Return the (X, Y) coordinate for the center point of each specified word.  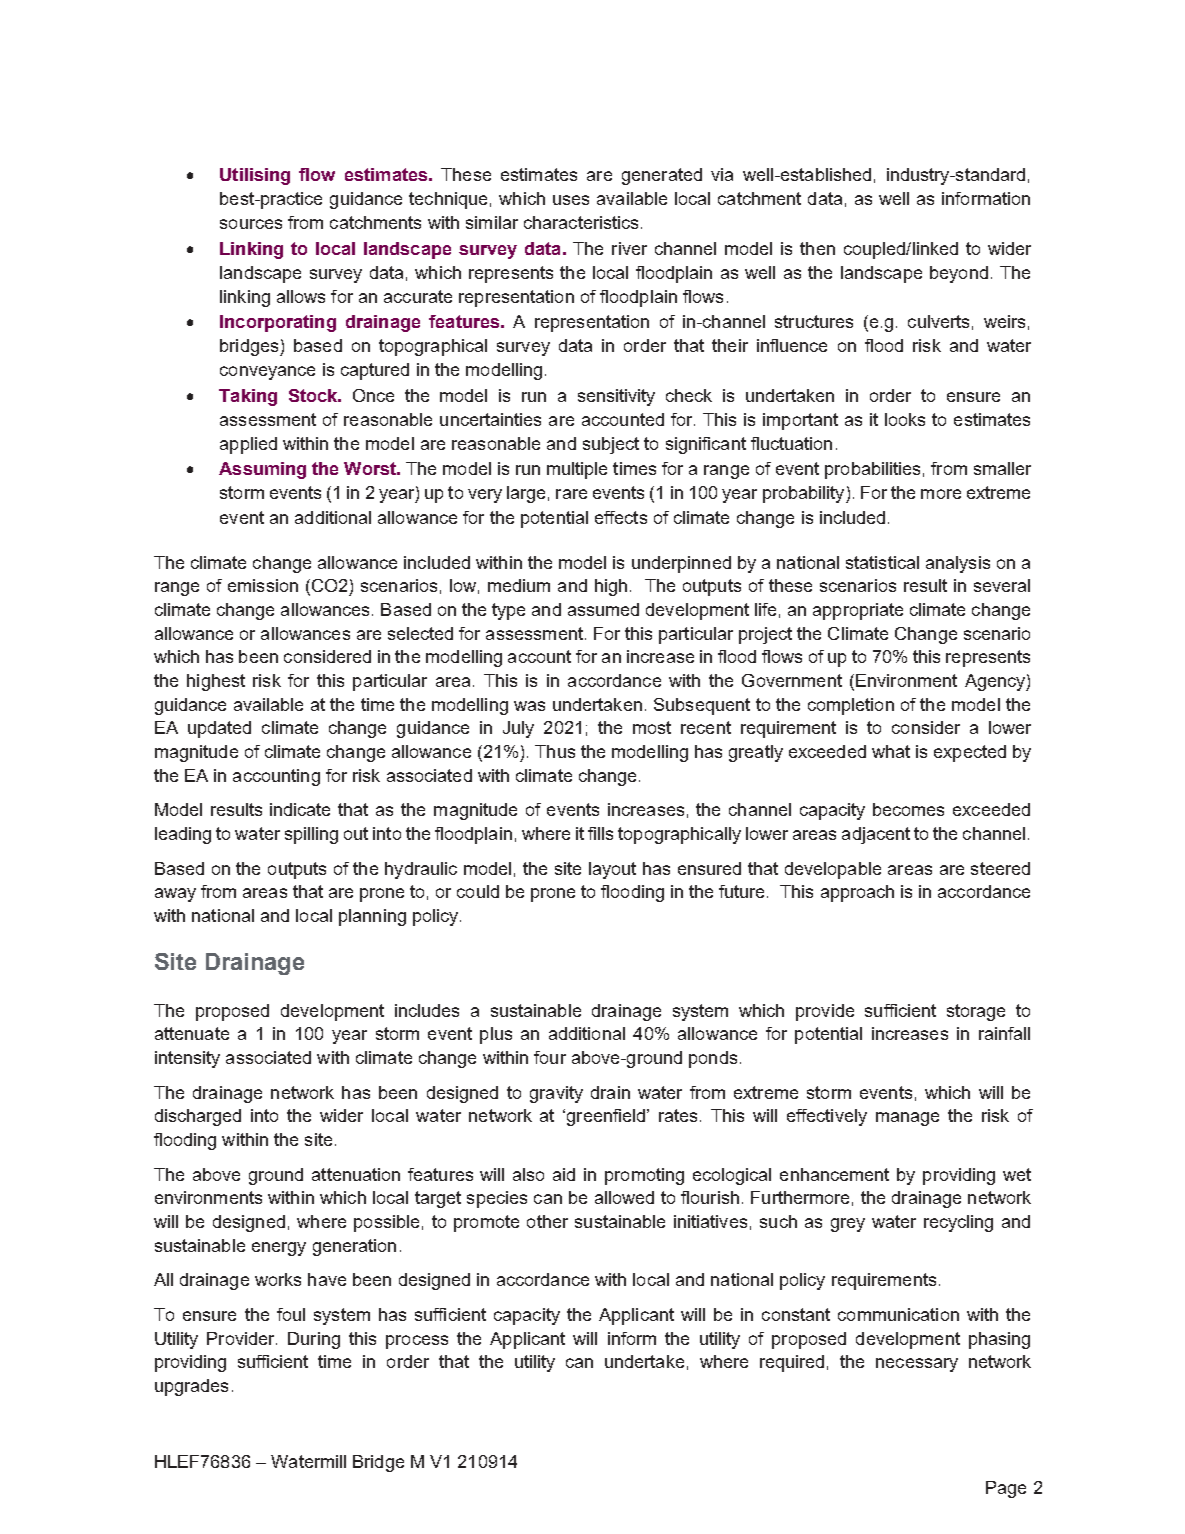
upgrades (191, 1387)
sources (251, 224)
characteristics (581, 222)
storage (976, 1012)
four (550, 1057)
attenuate (192, 1033)
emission (263, 585)
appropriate (858, 611)
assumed (603, 609)
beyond (959, 274)
